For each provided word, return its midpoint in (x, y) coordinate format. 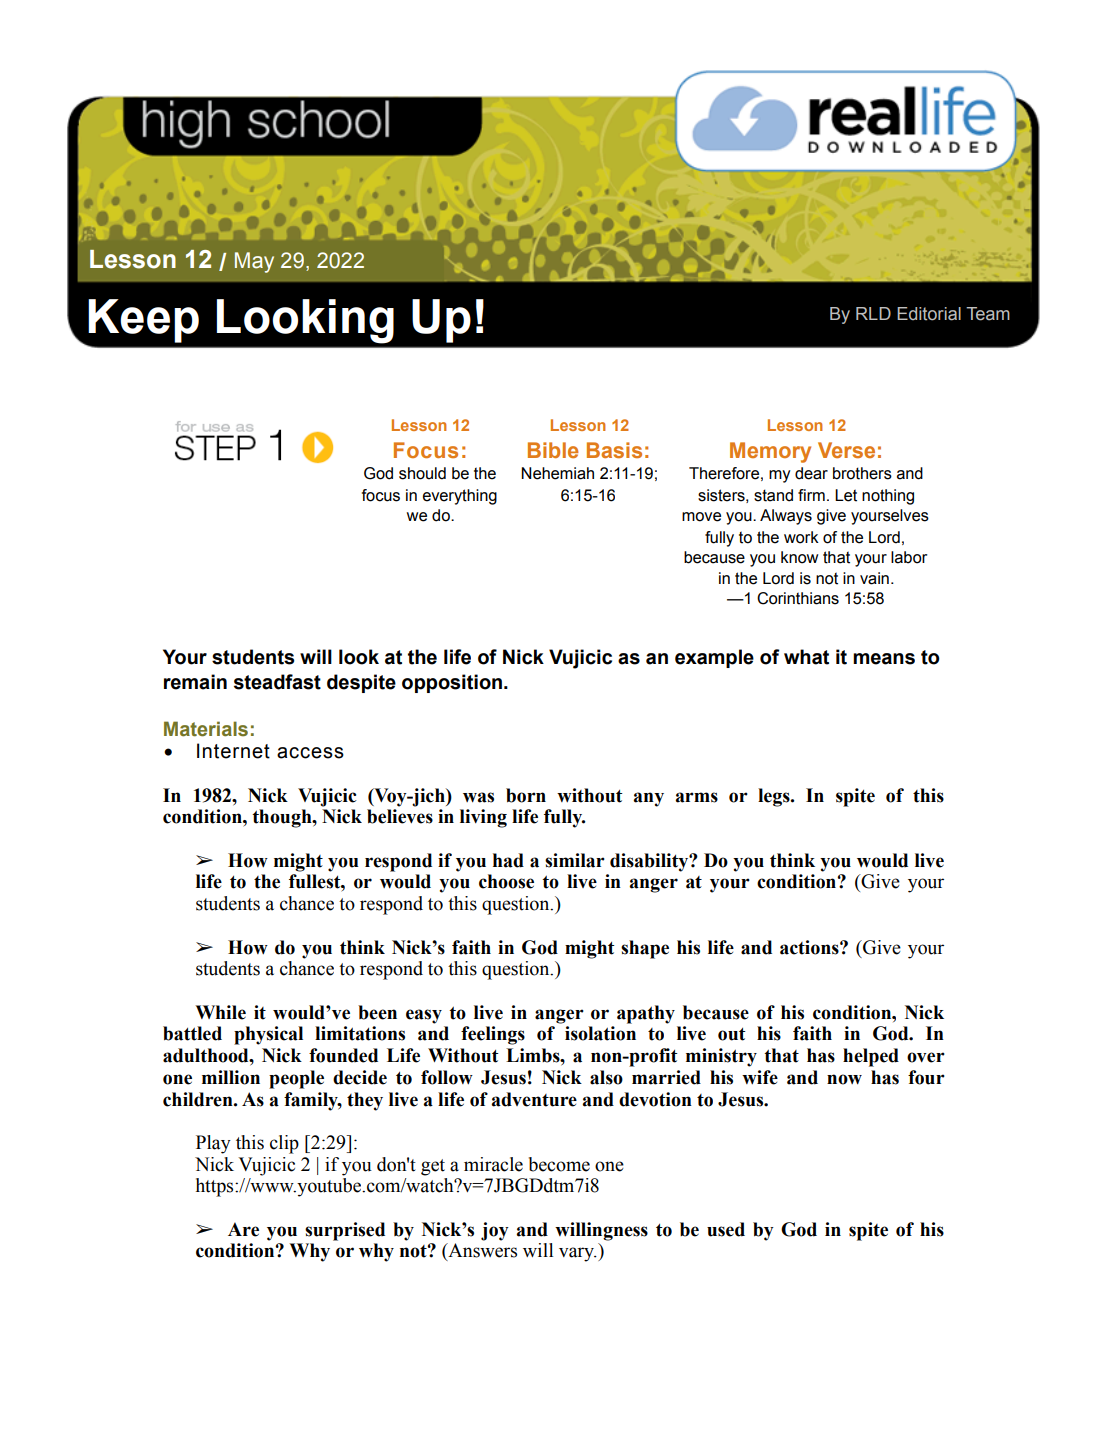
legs (775, 797)
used (726, 1229)
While (220, 1012)
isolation (600, 1033)
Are (243, 1229)
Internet (233, 751)
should (422, 473)
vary (578, 1254)
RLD (873, 313)
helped (871, 1057)
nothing (888, 497)
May (254, 262)
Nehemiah (557, 473)
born (526, 795)
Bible (553, 450)
